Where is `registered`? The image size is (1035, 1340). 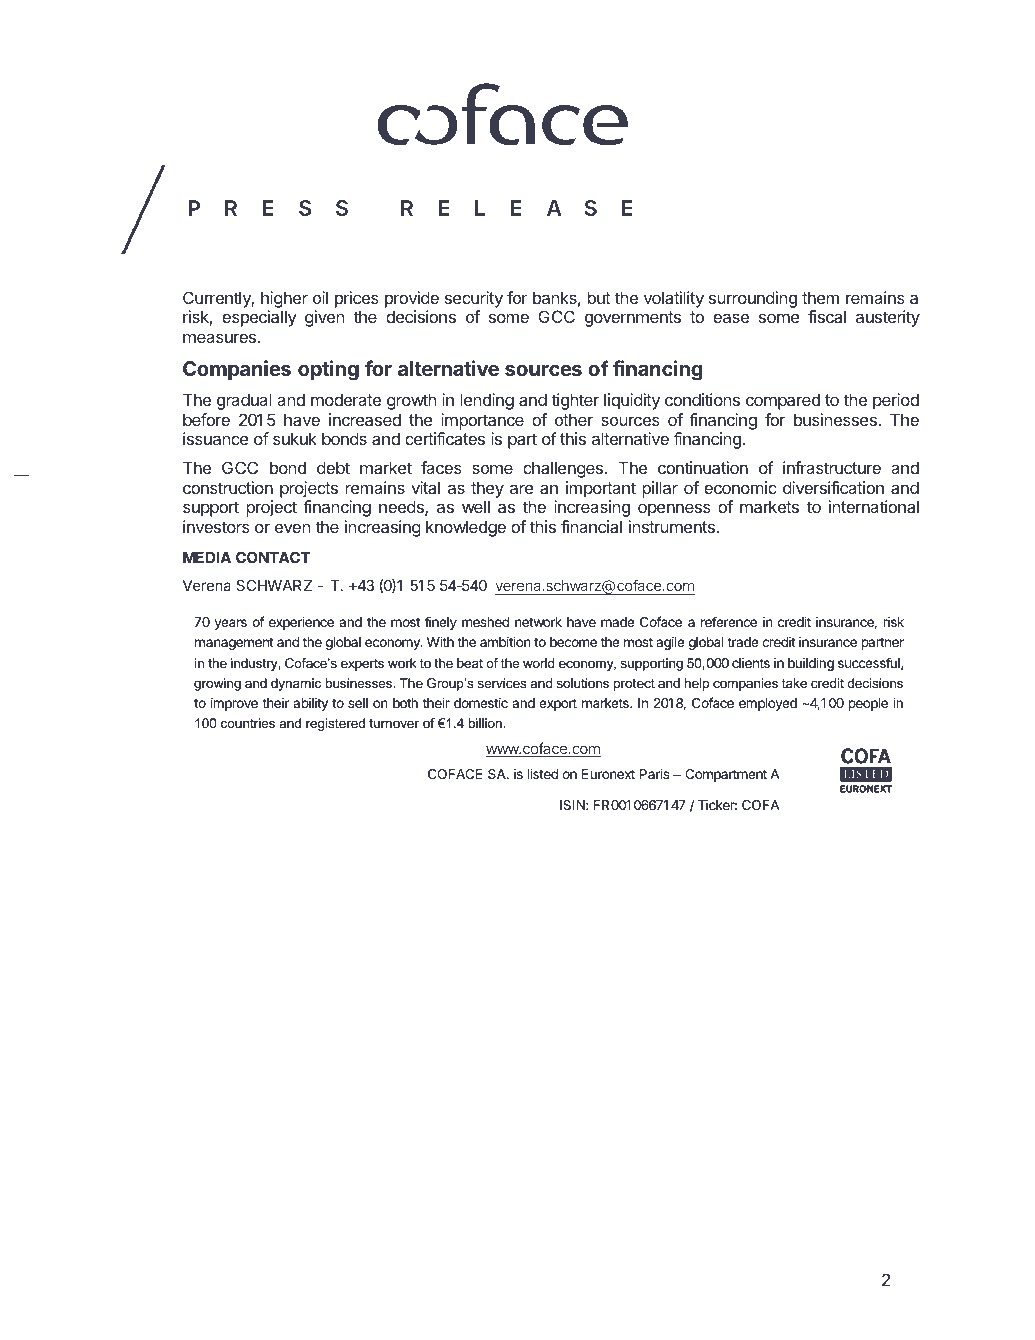
registered is located at coordinates (335, 724).
